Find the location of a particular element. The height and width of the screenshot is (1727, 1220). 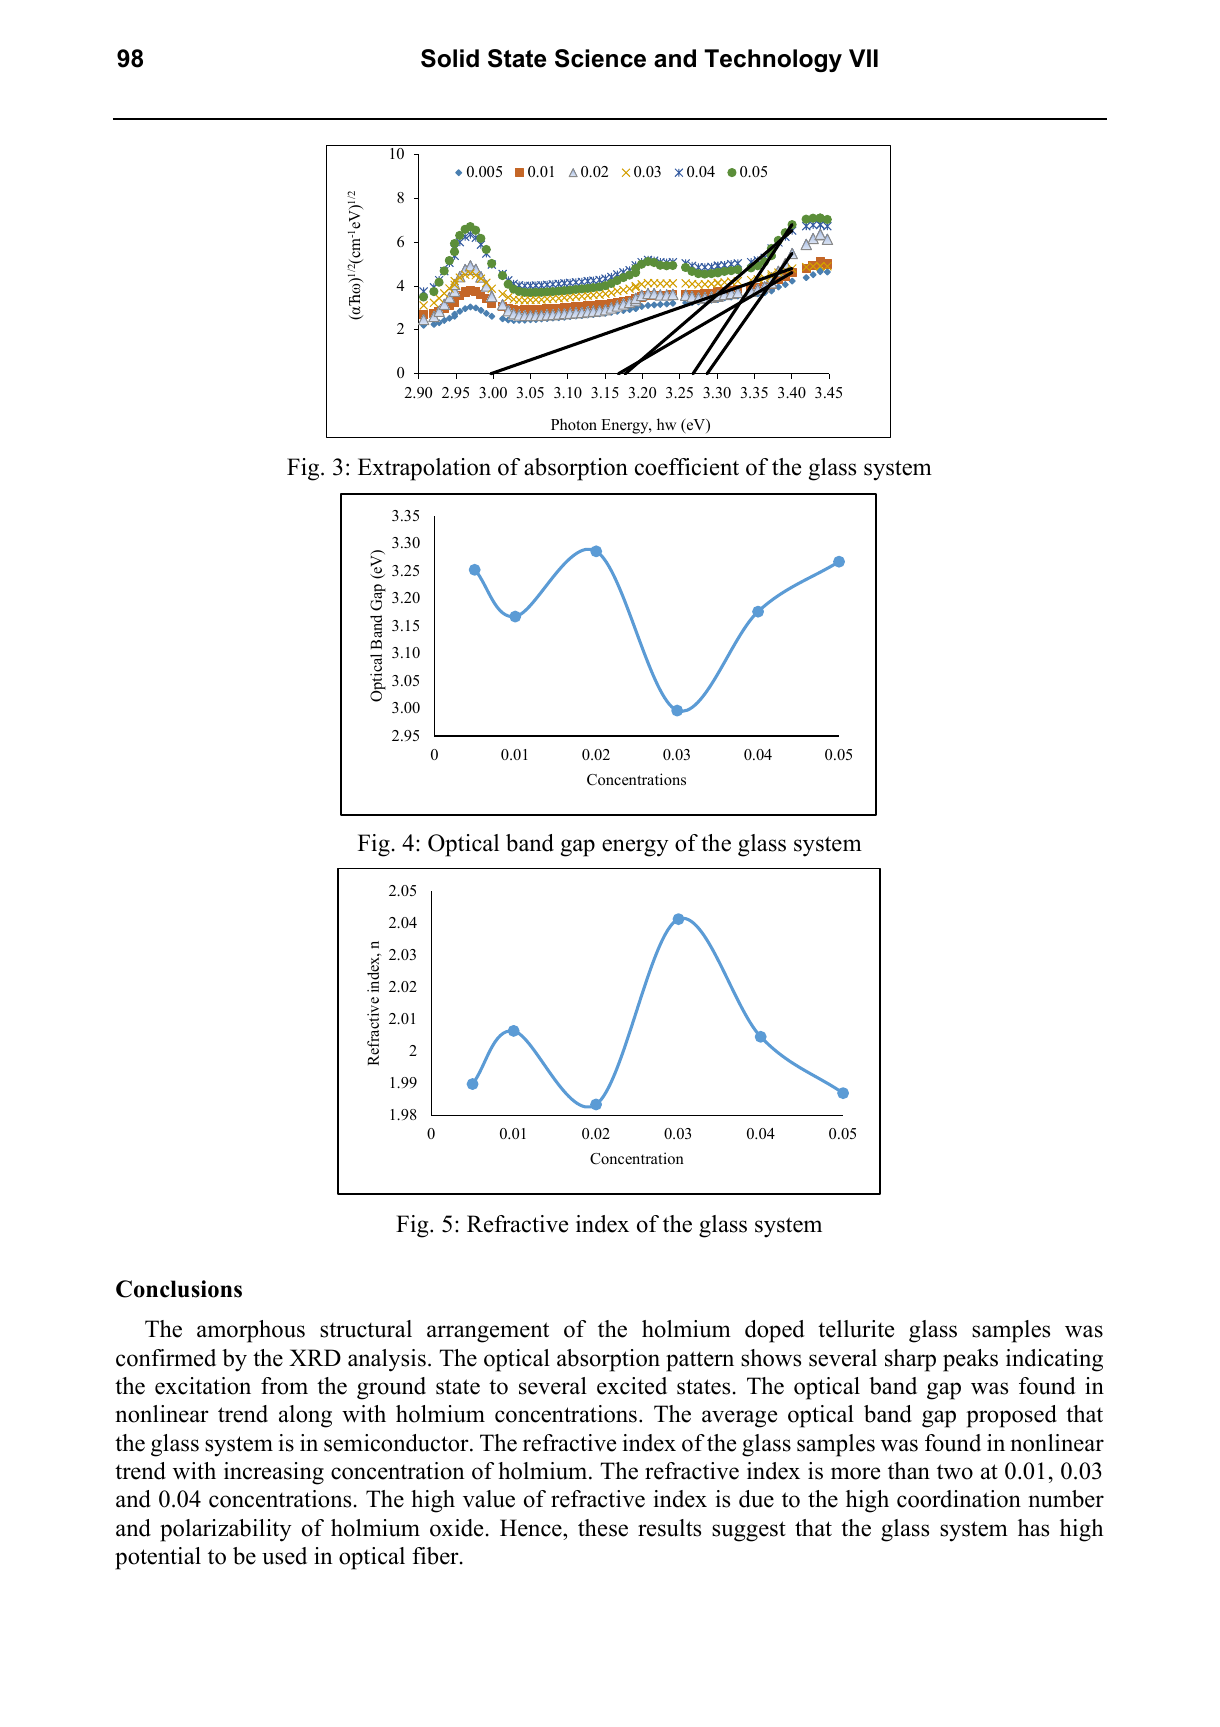

peaks is located at coordinates (970, 1360).
